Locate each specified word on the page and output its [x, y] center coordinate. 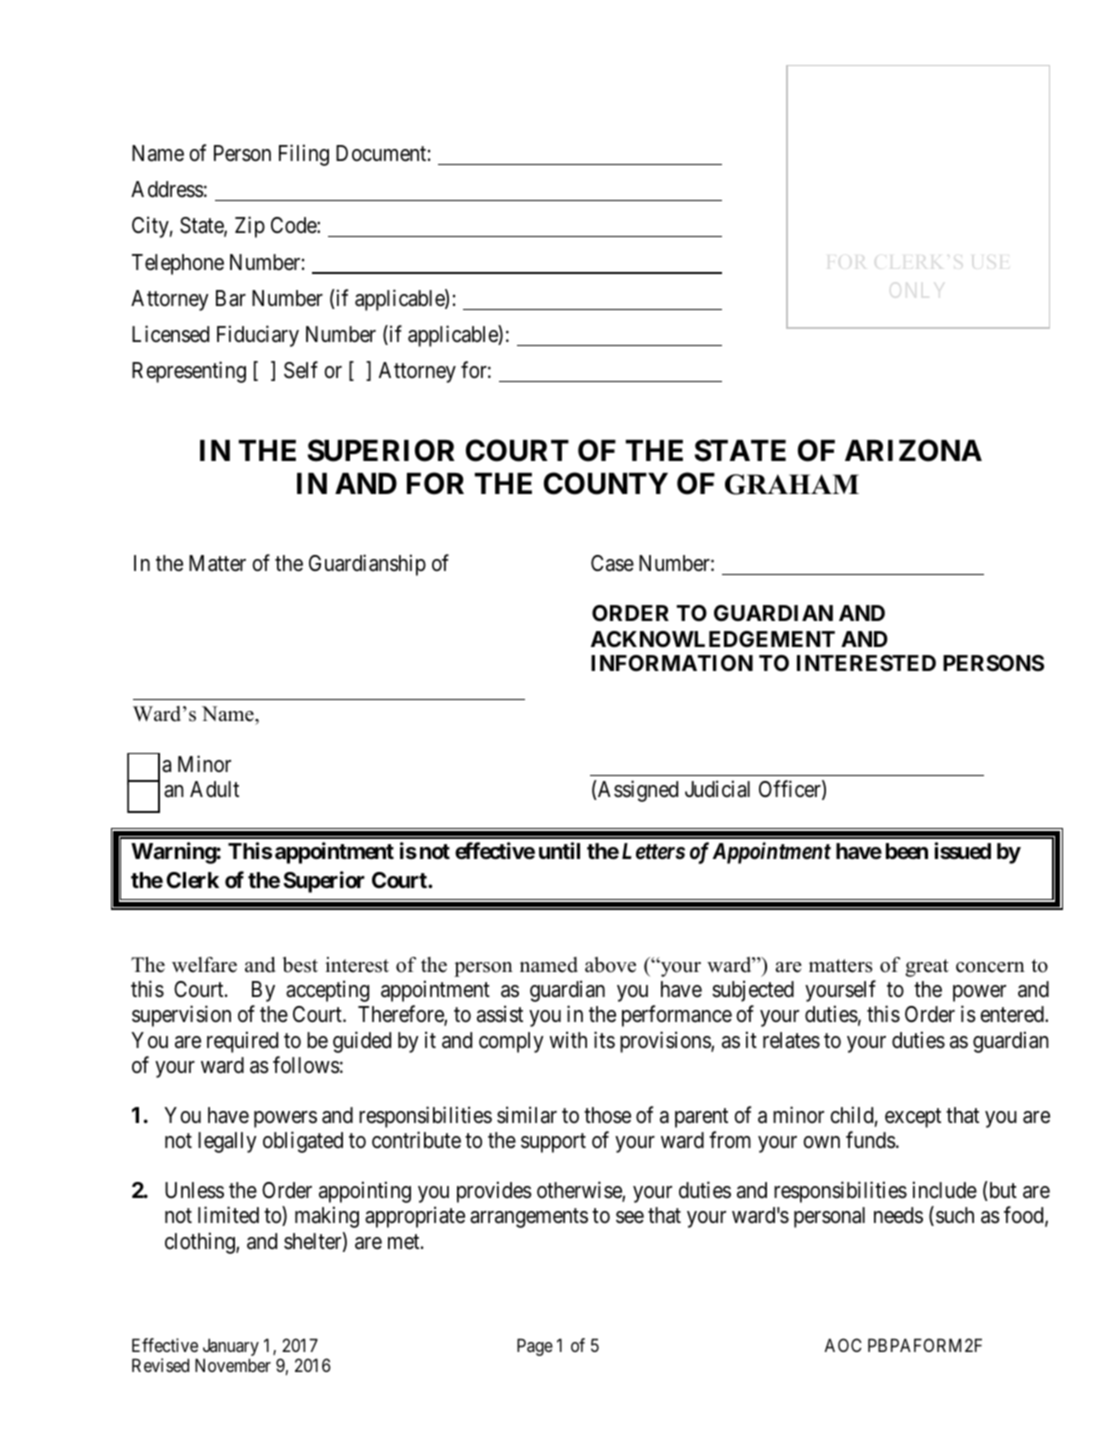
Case [612, 563]
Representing [189, 372]
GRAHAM [792, 484]
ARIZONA [913, 450]
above [610, 965]
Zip [250, 227]
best [300, 965]
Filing [304, 155]
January [231, 1347]
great [927, 968]
